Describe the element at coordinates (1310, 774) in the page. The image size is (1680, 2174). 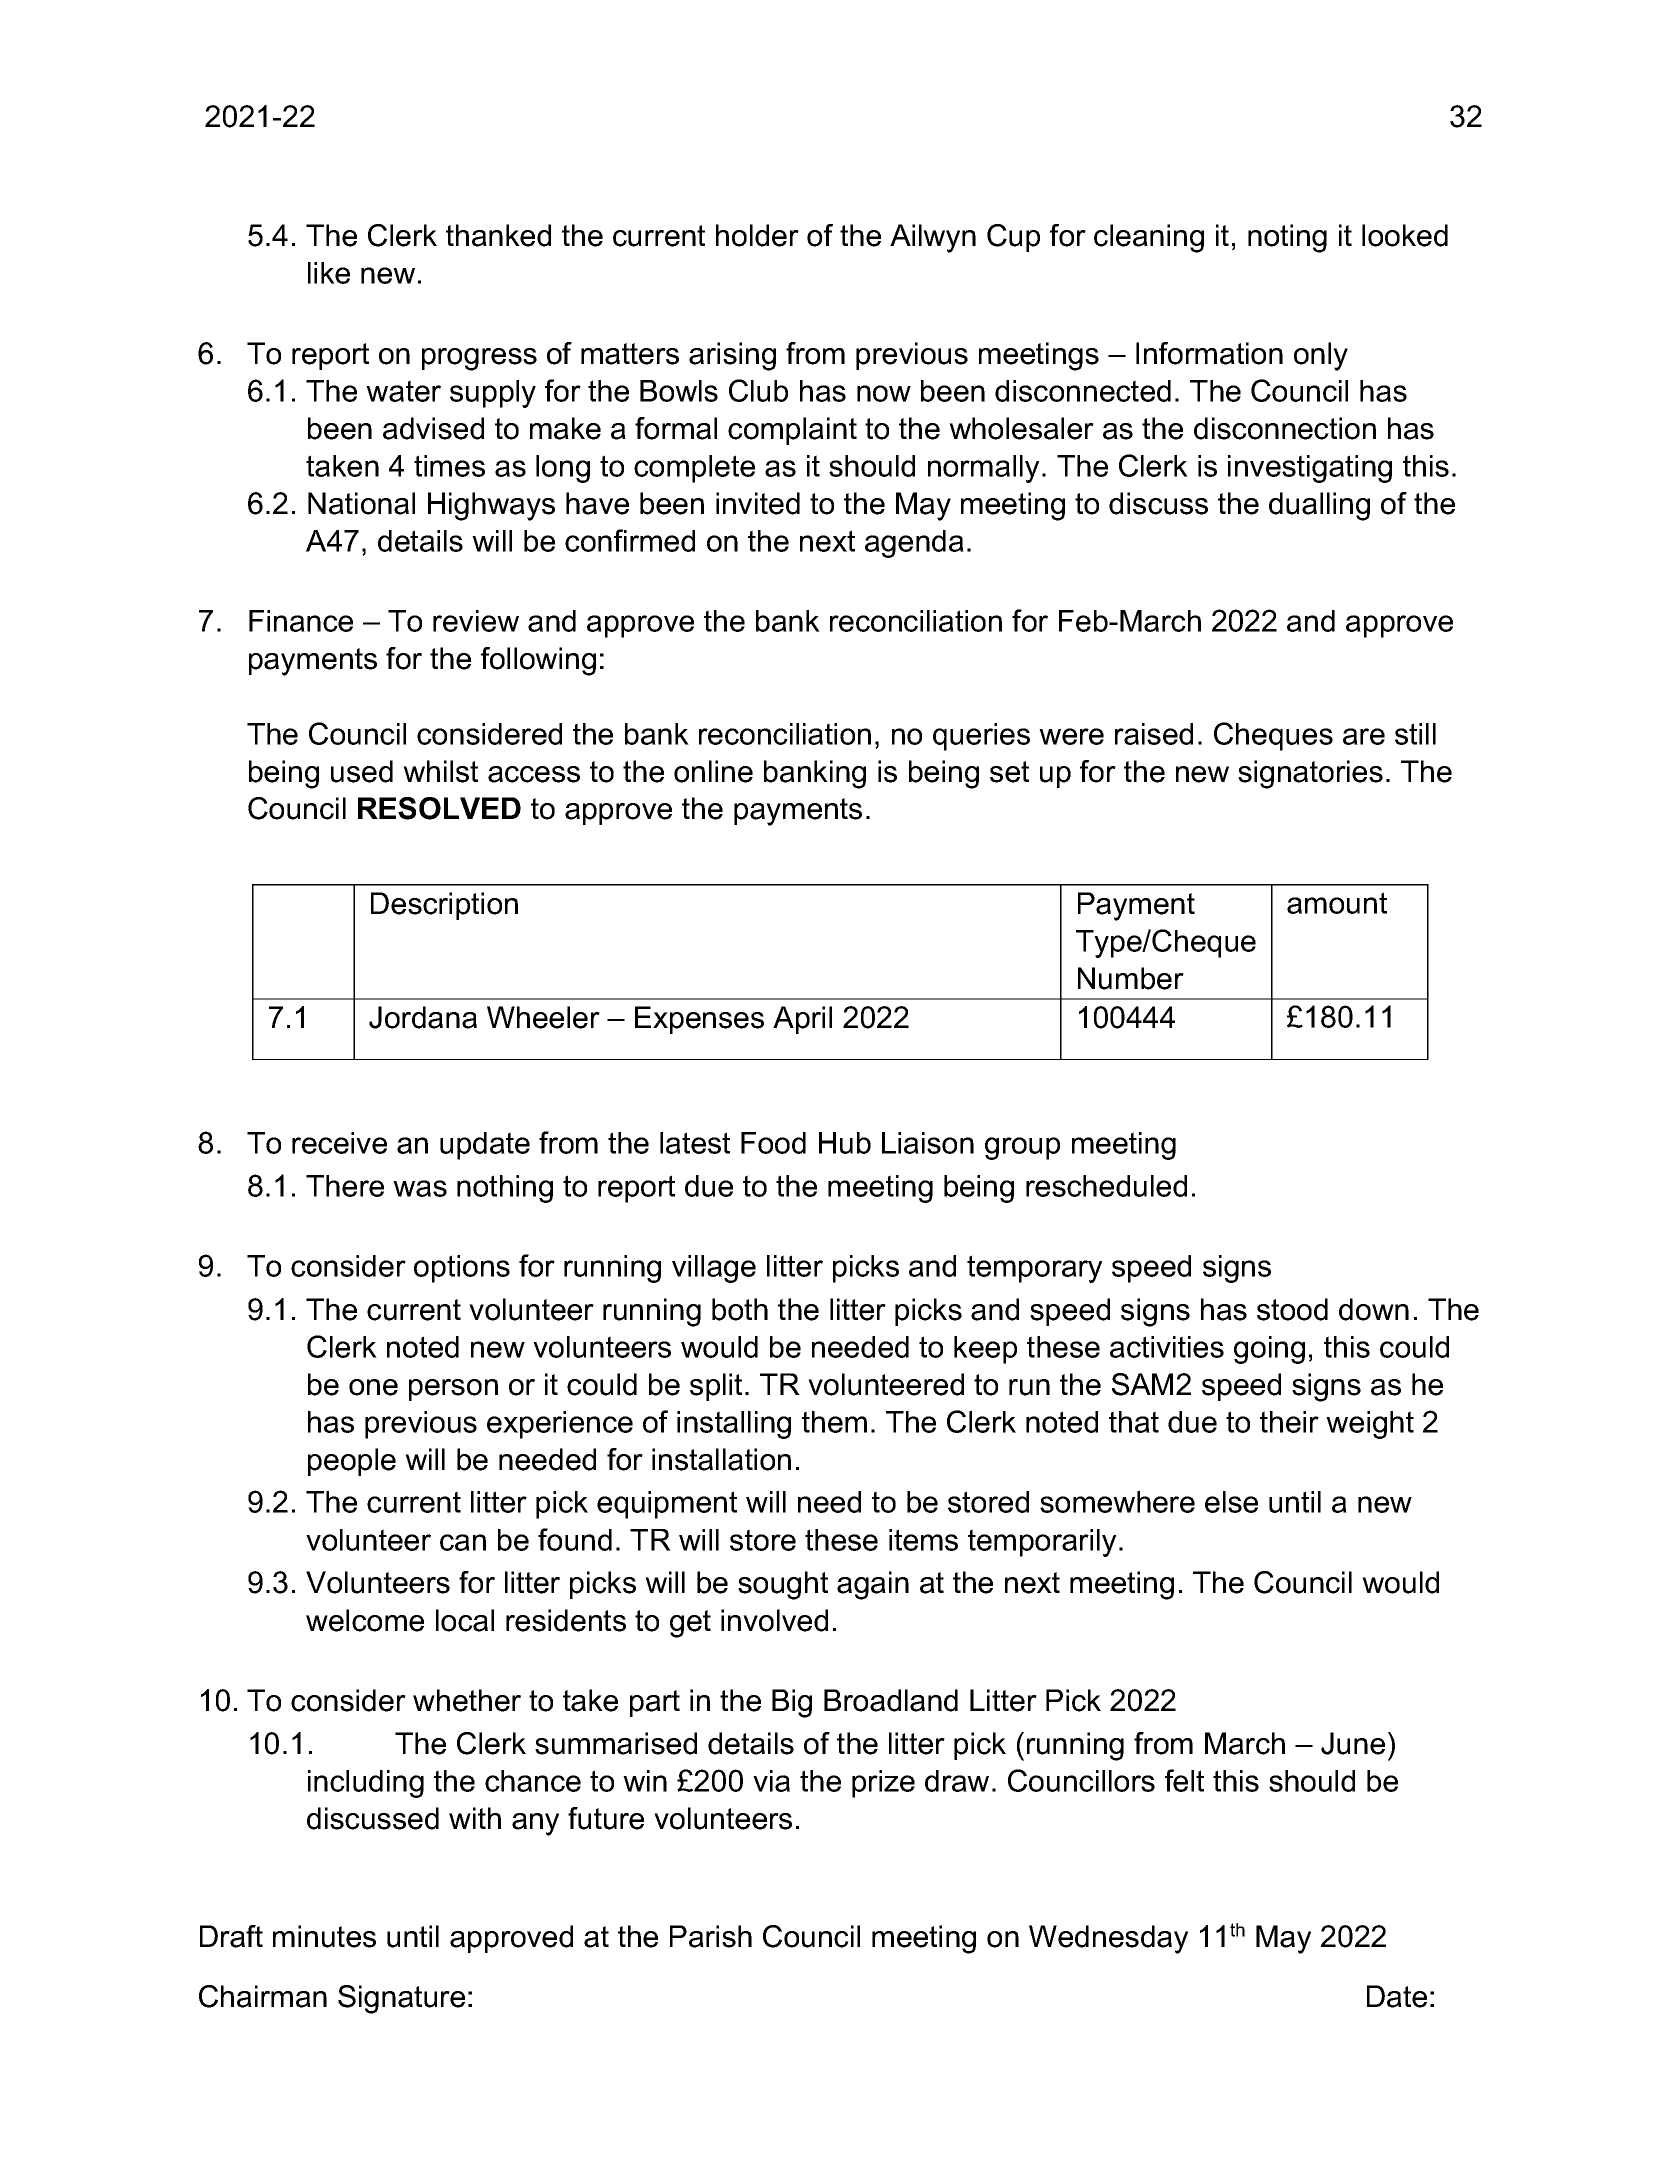
I see `signatories` at that location.
